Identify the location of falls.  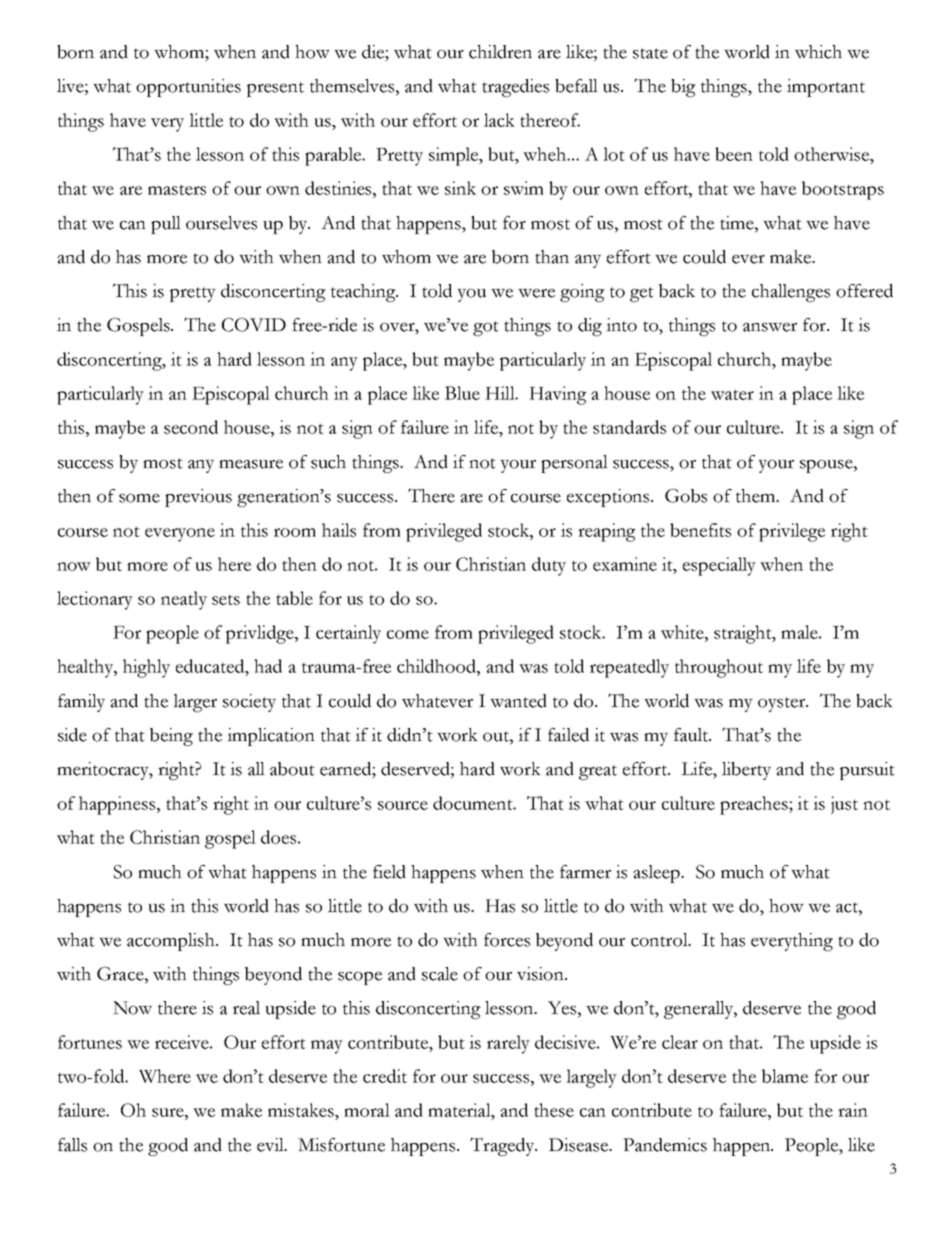
(72, 1145).
